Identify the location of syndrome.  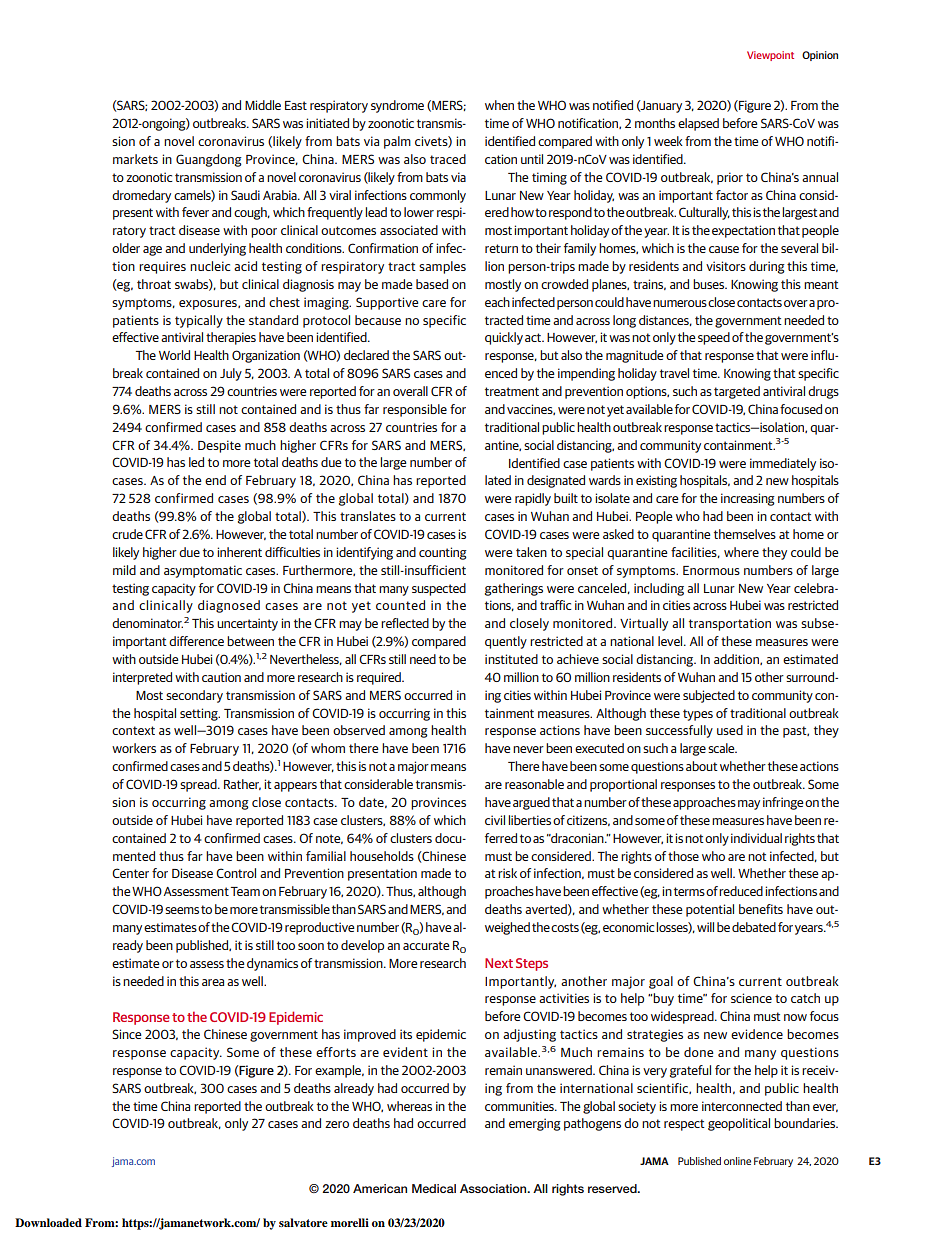
(397, 106).
